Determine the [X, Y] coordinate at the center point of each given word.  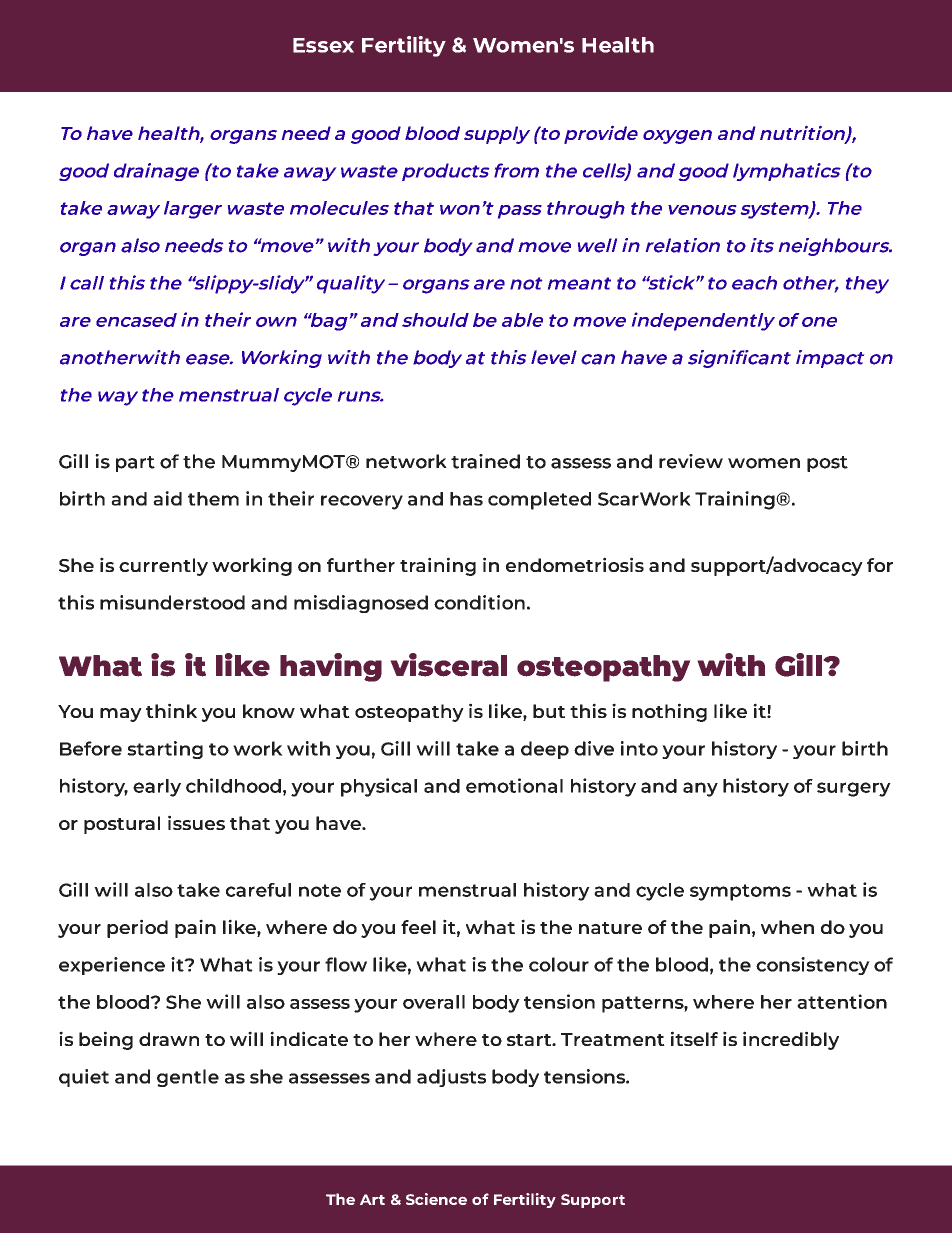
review [691, 461]
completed [539, 501]
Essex [323, 45]
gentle [188, 1078]
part [135, 464]
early [157, 788]
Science [436, 1199]
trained [485, 461]
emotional [514, 785]
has [466, 499]
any [700, 789]
